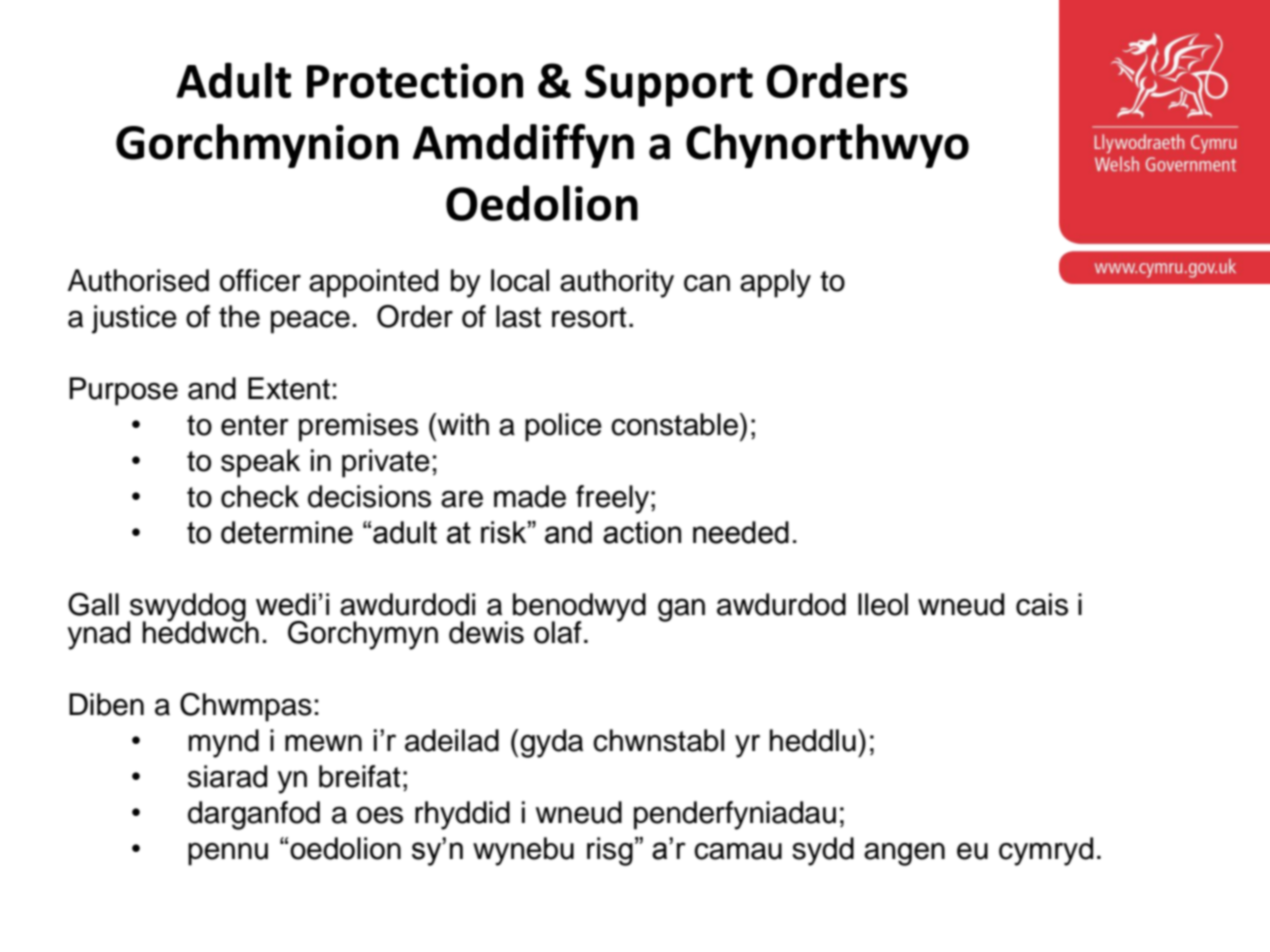 The image size is (1270, 952). What do you see at coordinates (93, 604) in the page?
I see `Gall` at bounding box center [93, 604].
